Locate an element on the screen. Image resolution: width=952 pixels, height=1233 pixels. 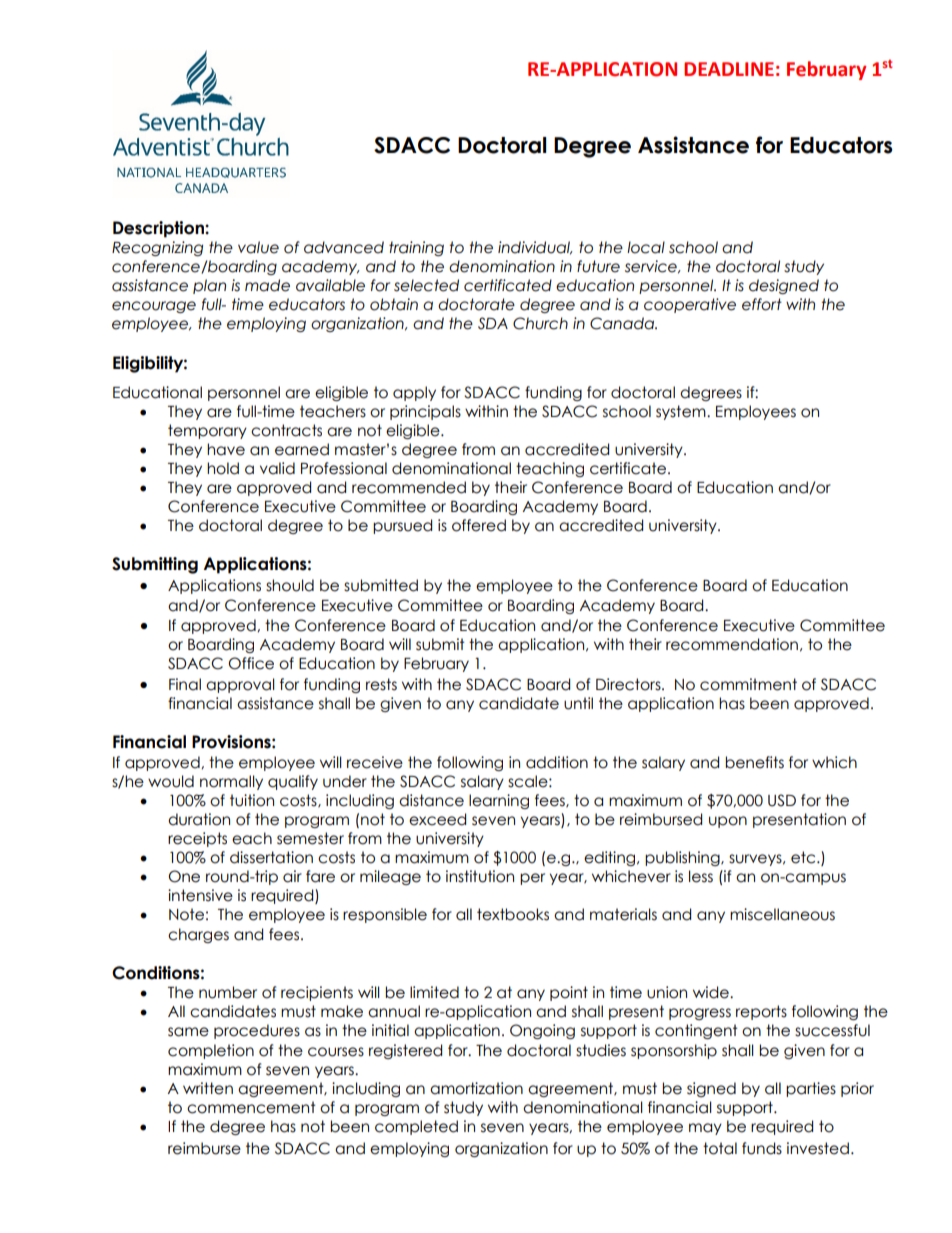
effort is located at coordinates (762, 304).
